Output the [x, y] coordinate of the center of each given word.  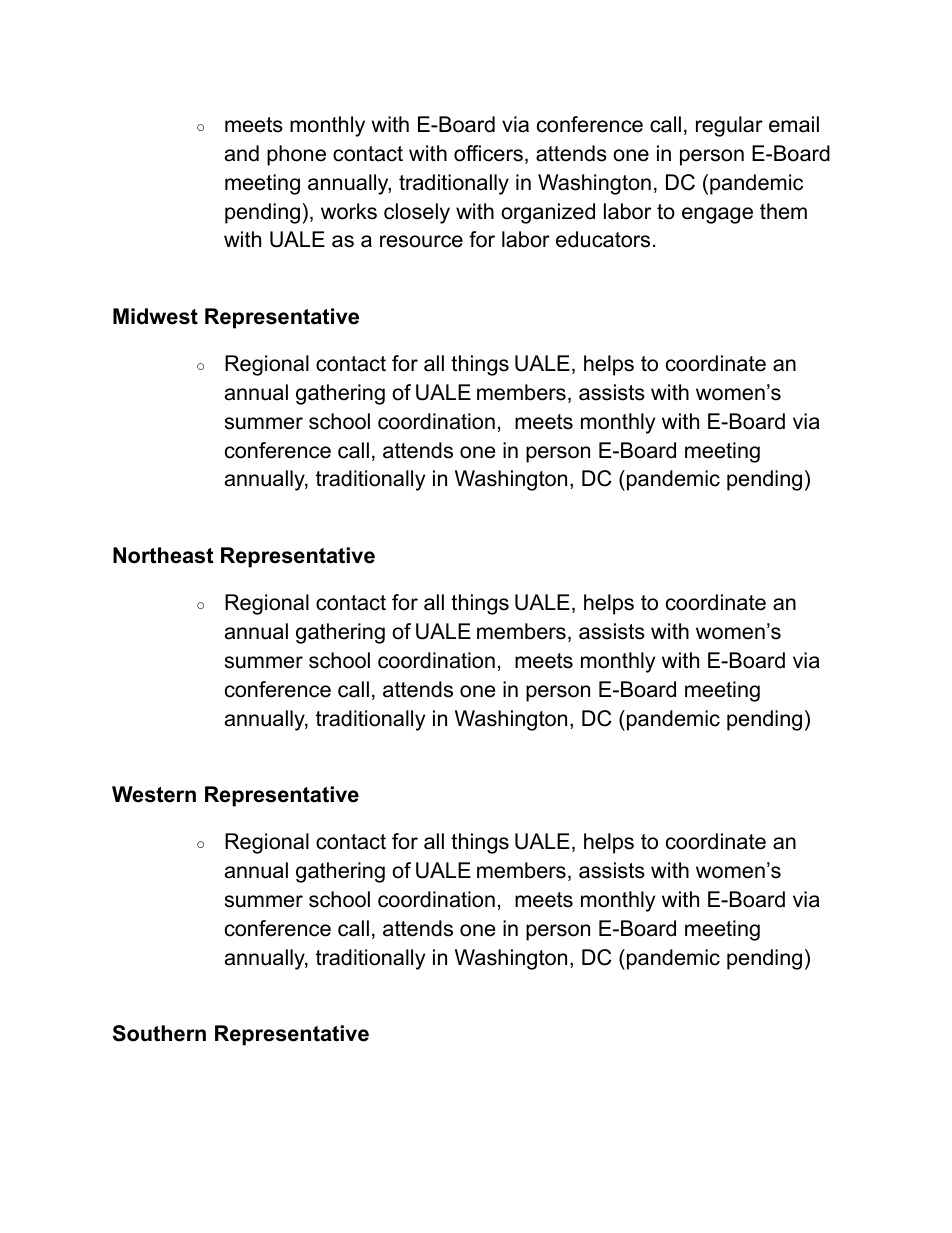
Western [154, 794]
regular [729, 126]
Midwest [155, 316]
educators [603, 239]
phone [296, 155]
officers [488, 153]
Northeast [163, 555]
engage [717, 215]
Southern [159, 1033]
